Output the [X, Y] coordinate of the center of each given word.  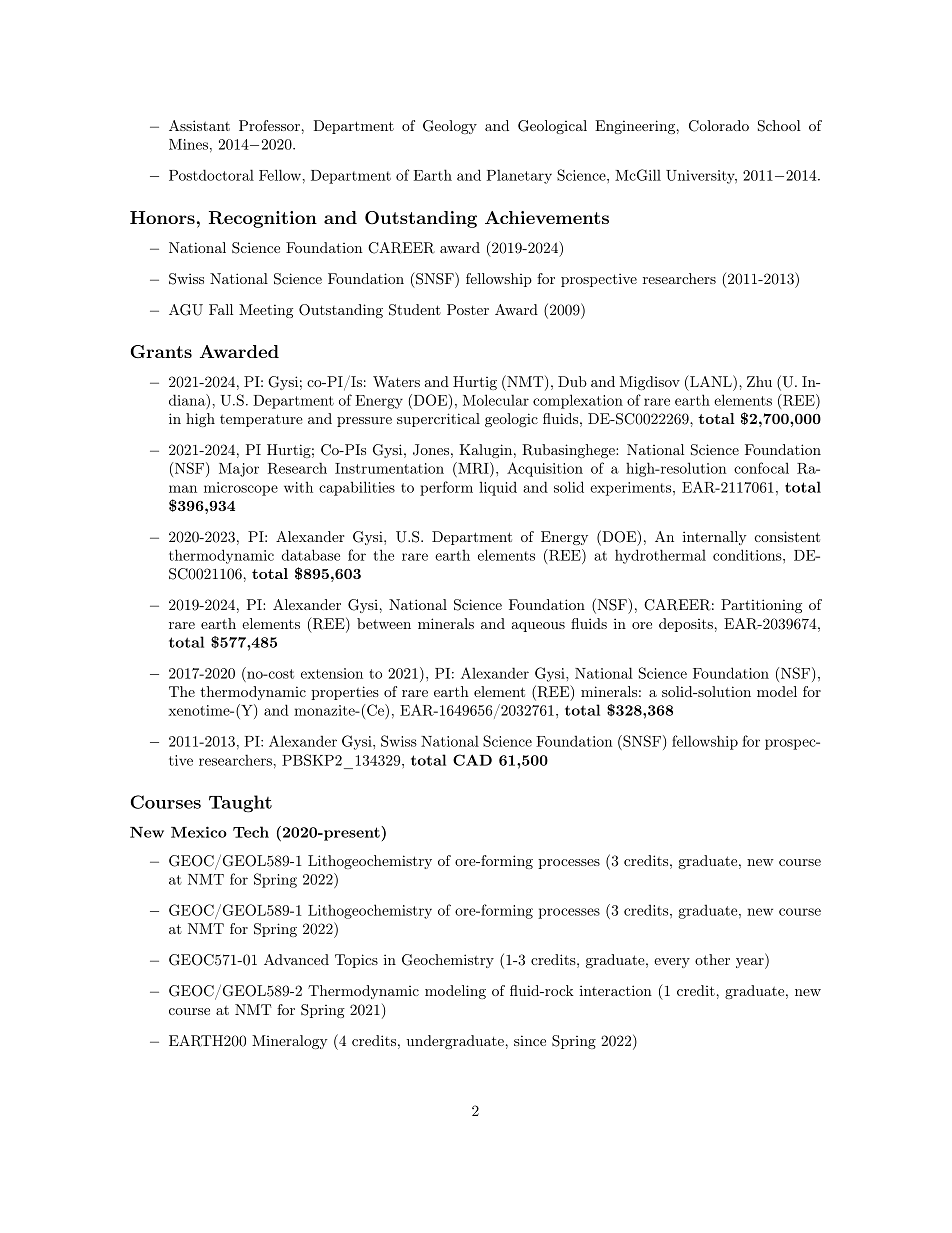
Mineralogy [290, 1042]
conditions [747, 555]
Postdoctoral [211, 175]
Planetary [519, 176]
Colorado [719, 126]
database [311, 555]
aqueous [538, 627]
